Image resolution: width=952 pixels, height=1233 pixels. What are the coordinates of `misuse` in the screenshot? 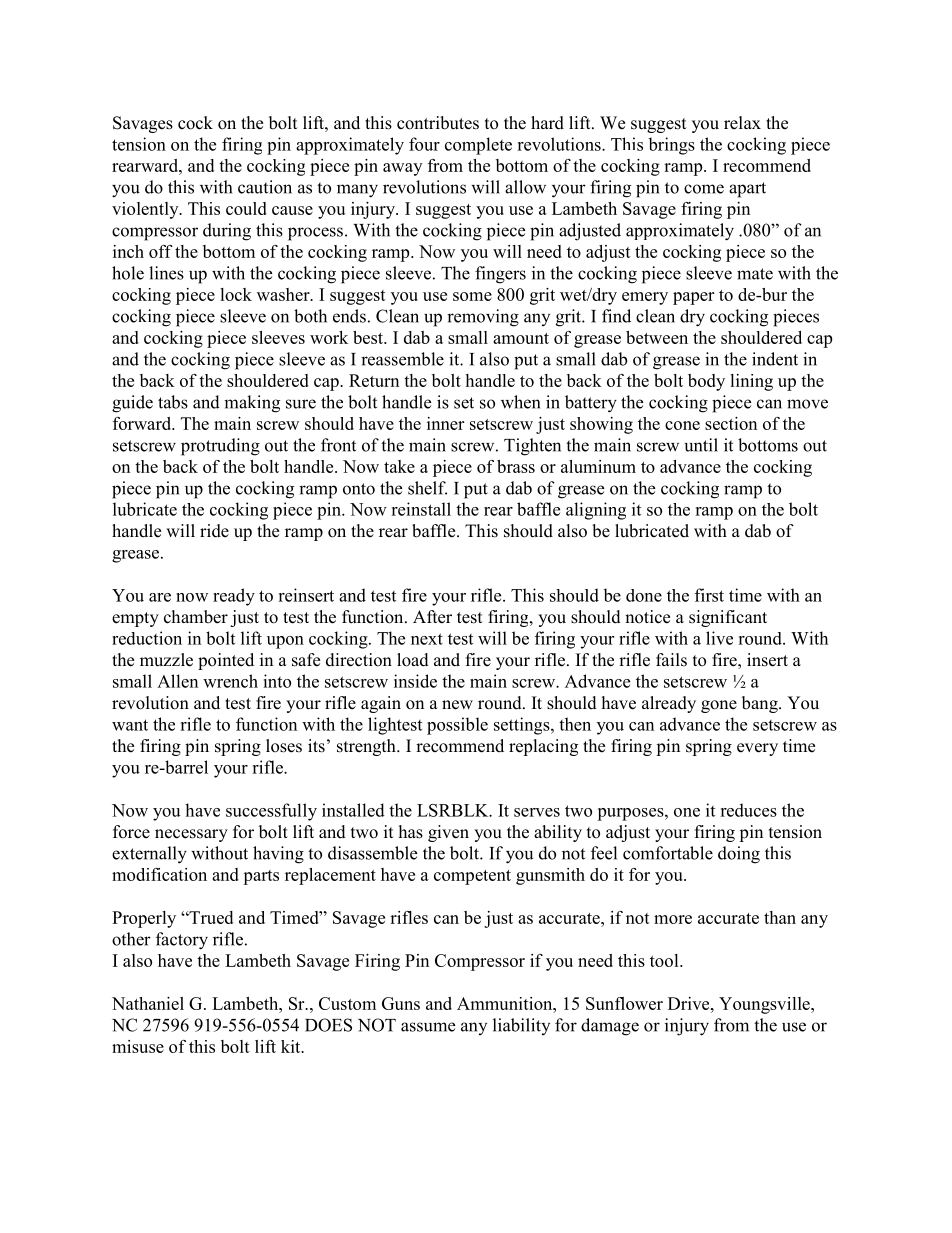 It's located at (138, 1046).
